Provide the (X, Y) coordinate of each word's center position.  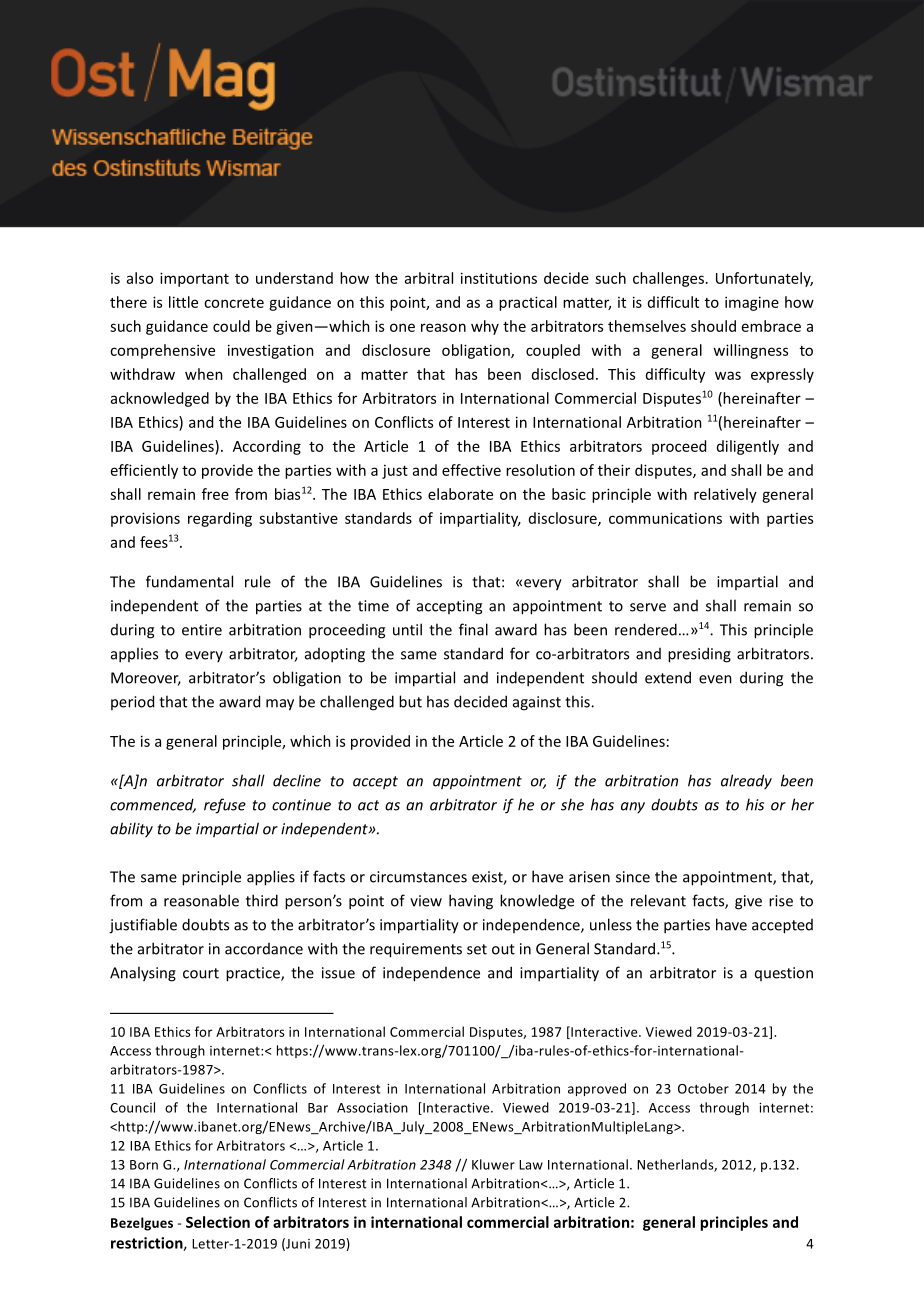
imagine (752, 303)
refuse (225, 806)
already (746, 782)
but (410, 701)
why (485, 327)
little (183, 302)
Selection (218, 1222)
